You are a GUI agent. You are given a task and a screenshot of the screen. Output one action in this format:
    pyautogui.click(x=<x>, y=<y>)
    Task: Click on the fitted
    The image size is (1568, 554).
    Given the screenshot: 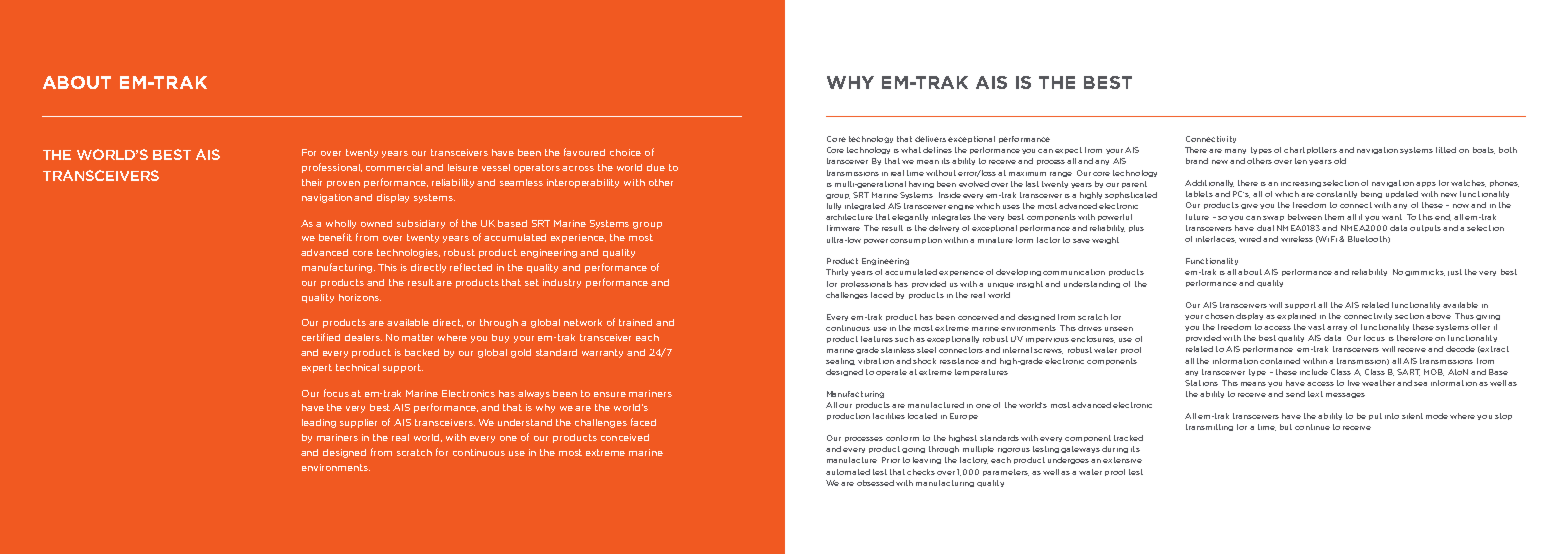 What is the action you would take?
    pyautogui.click(x=1446, y=150)
